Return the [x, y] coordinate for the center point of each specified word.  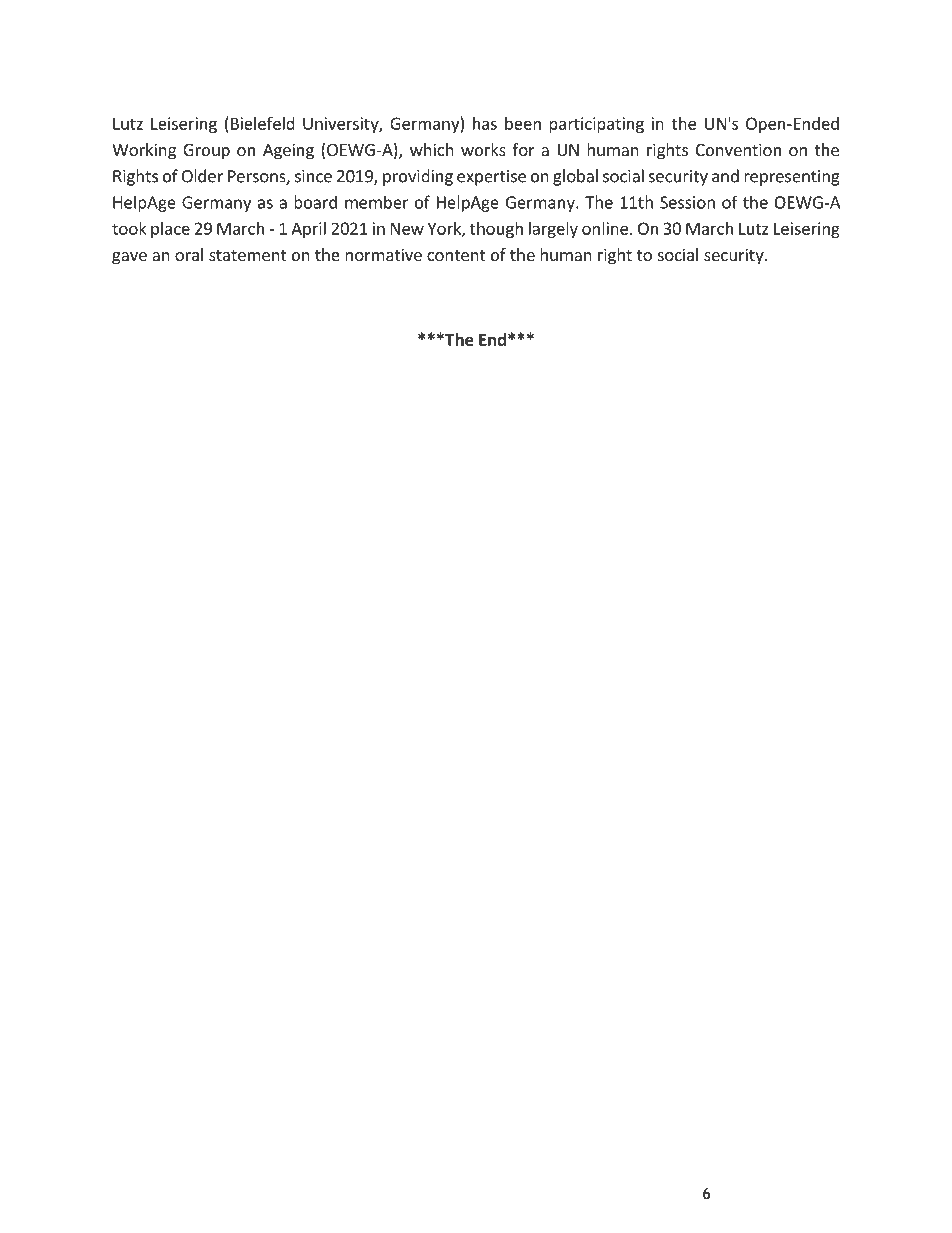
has [485, 123]
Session [687, 202]
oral [189, 254]
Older [202, 176]
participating [596, 125]
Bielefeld [263, 123]
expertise [491, 178]
